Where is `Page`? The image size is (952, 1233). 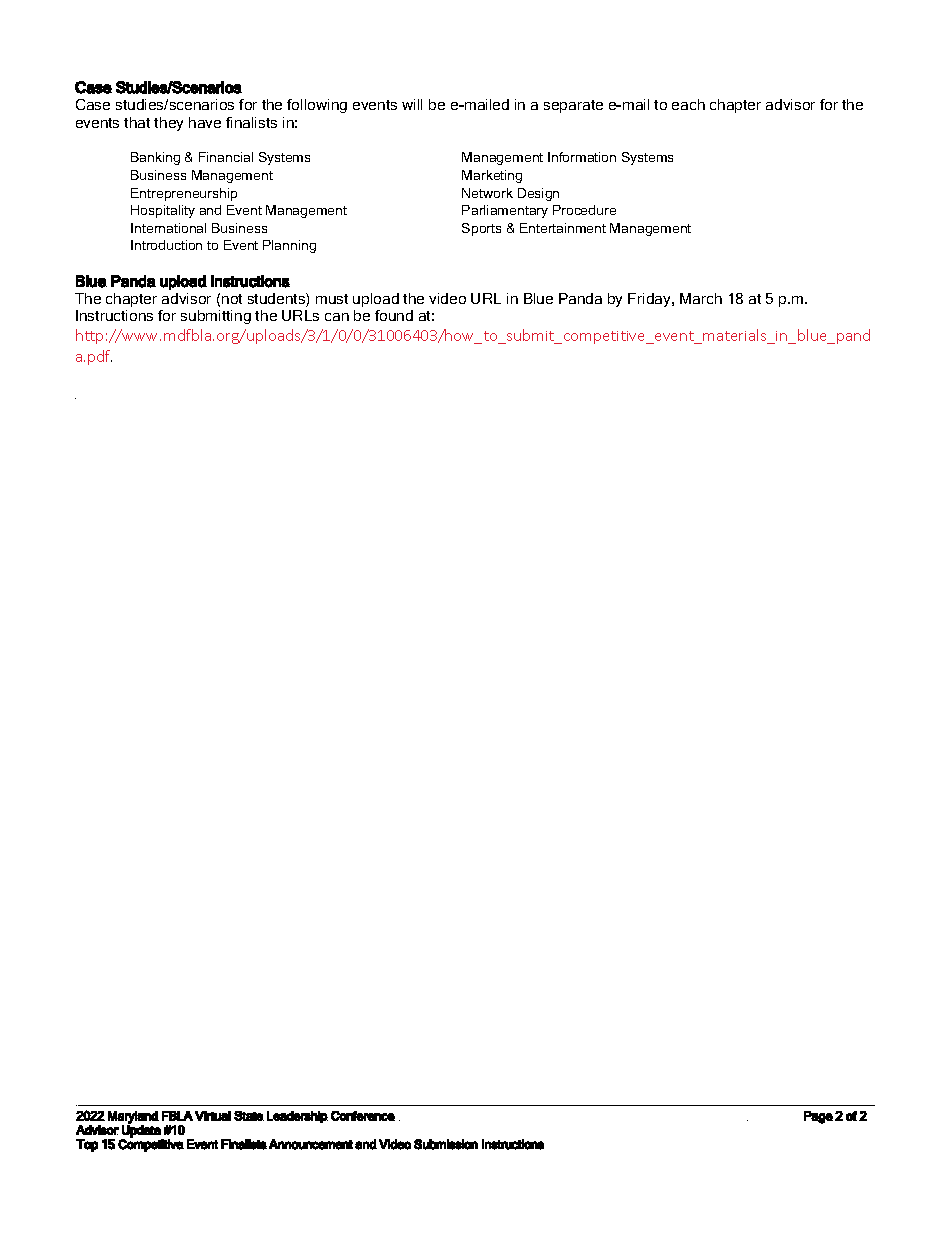 Page is located at coordinates (818, 1117).
